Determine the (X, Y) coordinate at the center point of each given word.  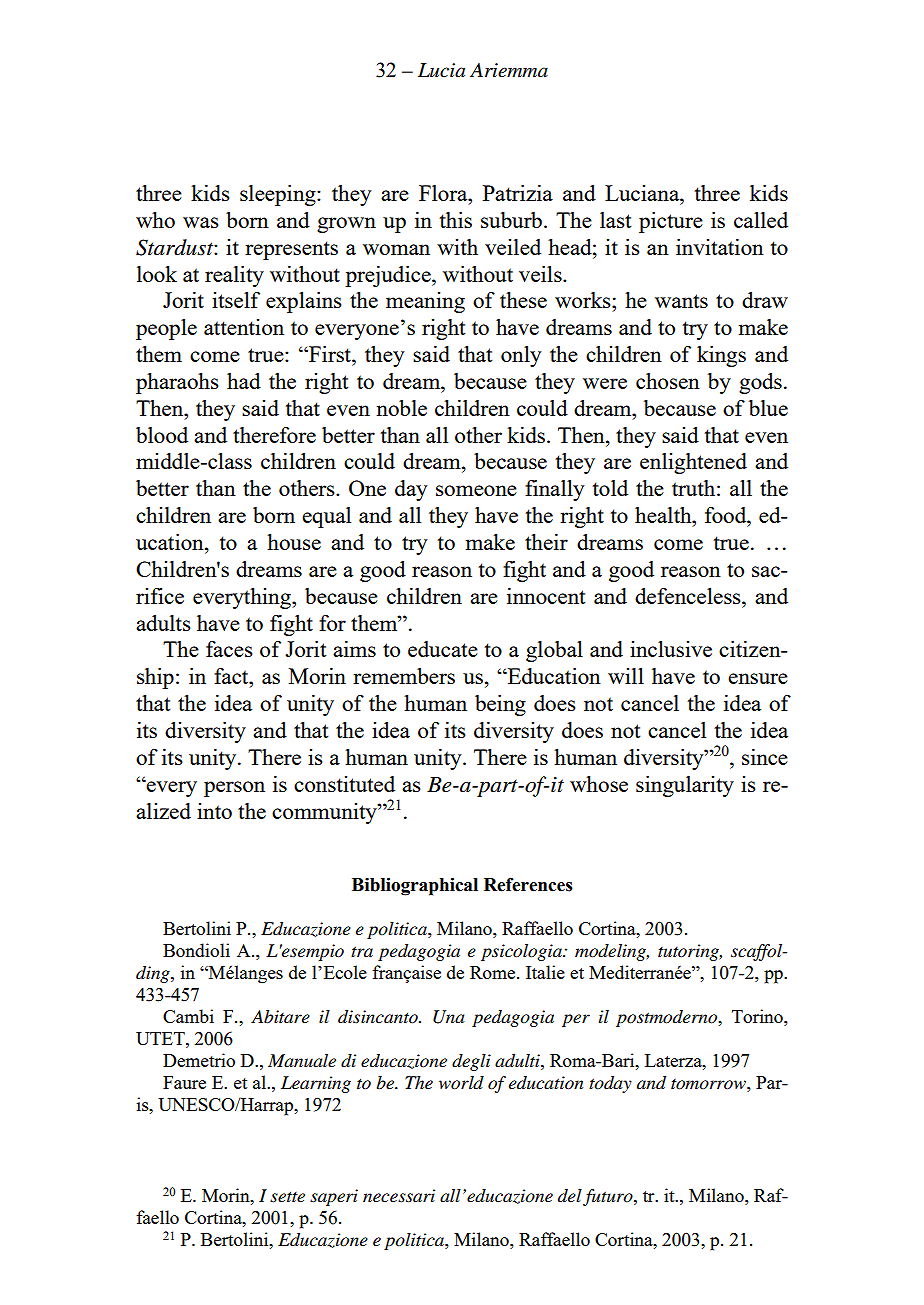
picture (671, 222)
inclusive (671, 649)
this (455, 220)
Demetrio (199, 1060)
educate (443, 649)
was (201, 222)
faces (229, 649)
